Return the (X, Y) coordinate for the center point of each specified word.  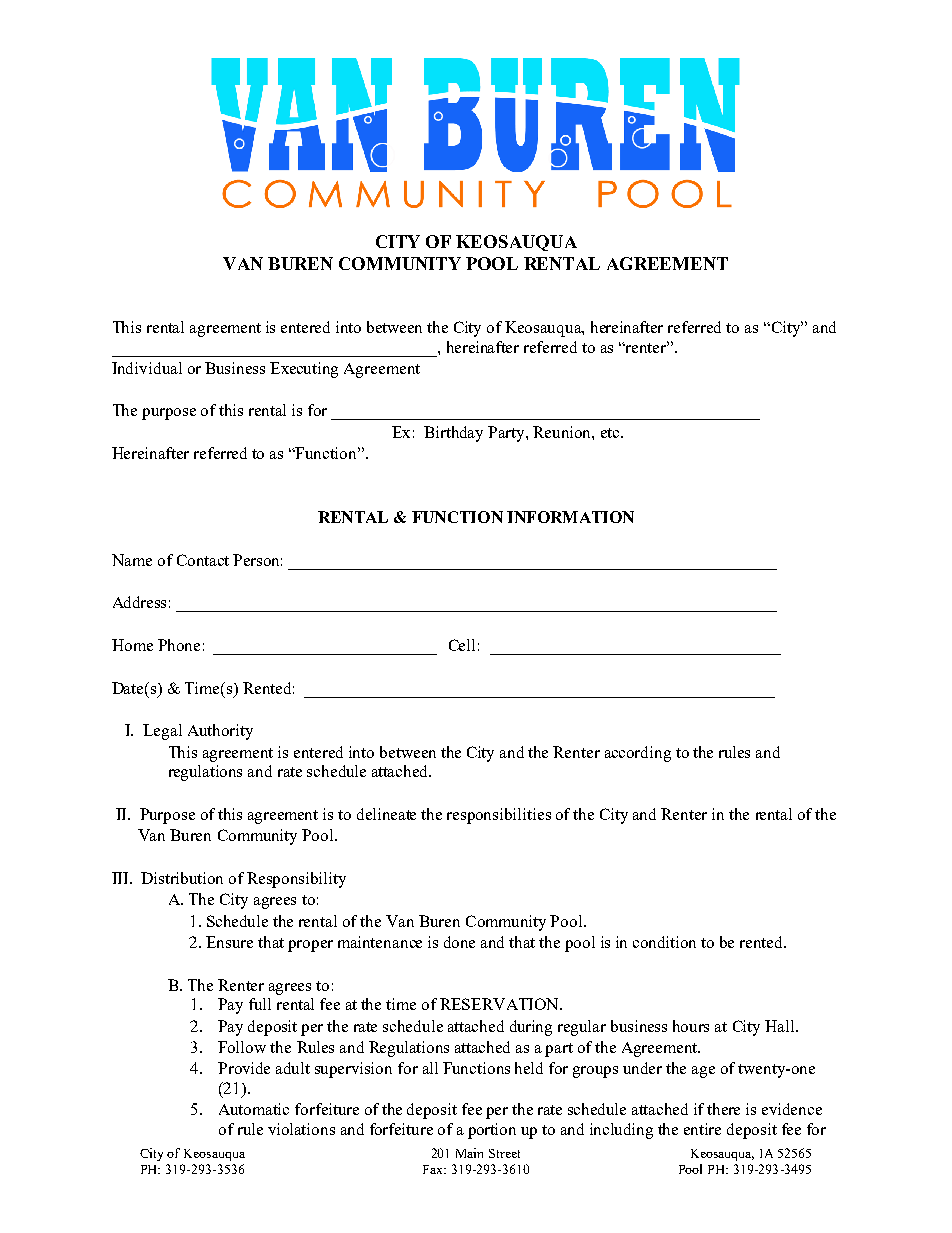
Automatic (254, 1109)
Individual (147, 368)
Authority (220, 732)
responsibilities (499, 816)
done (459, 942)
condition (664, 942)
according (638, 754)
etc (611, 433)
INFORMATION (570, 517)
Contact (203, 560)
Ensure (229, 942)
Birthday (453, 434)
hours (691, 1026)
